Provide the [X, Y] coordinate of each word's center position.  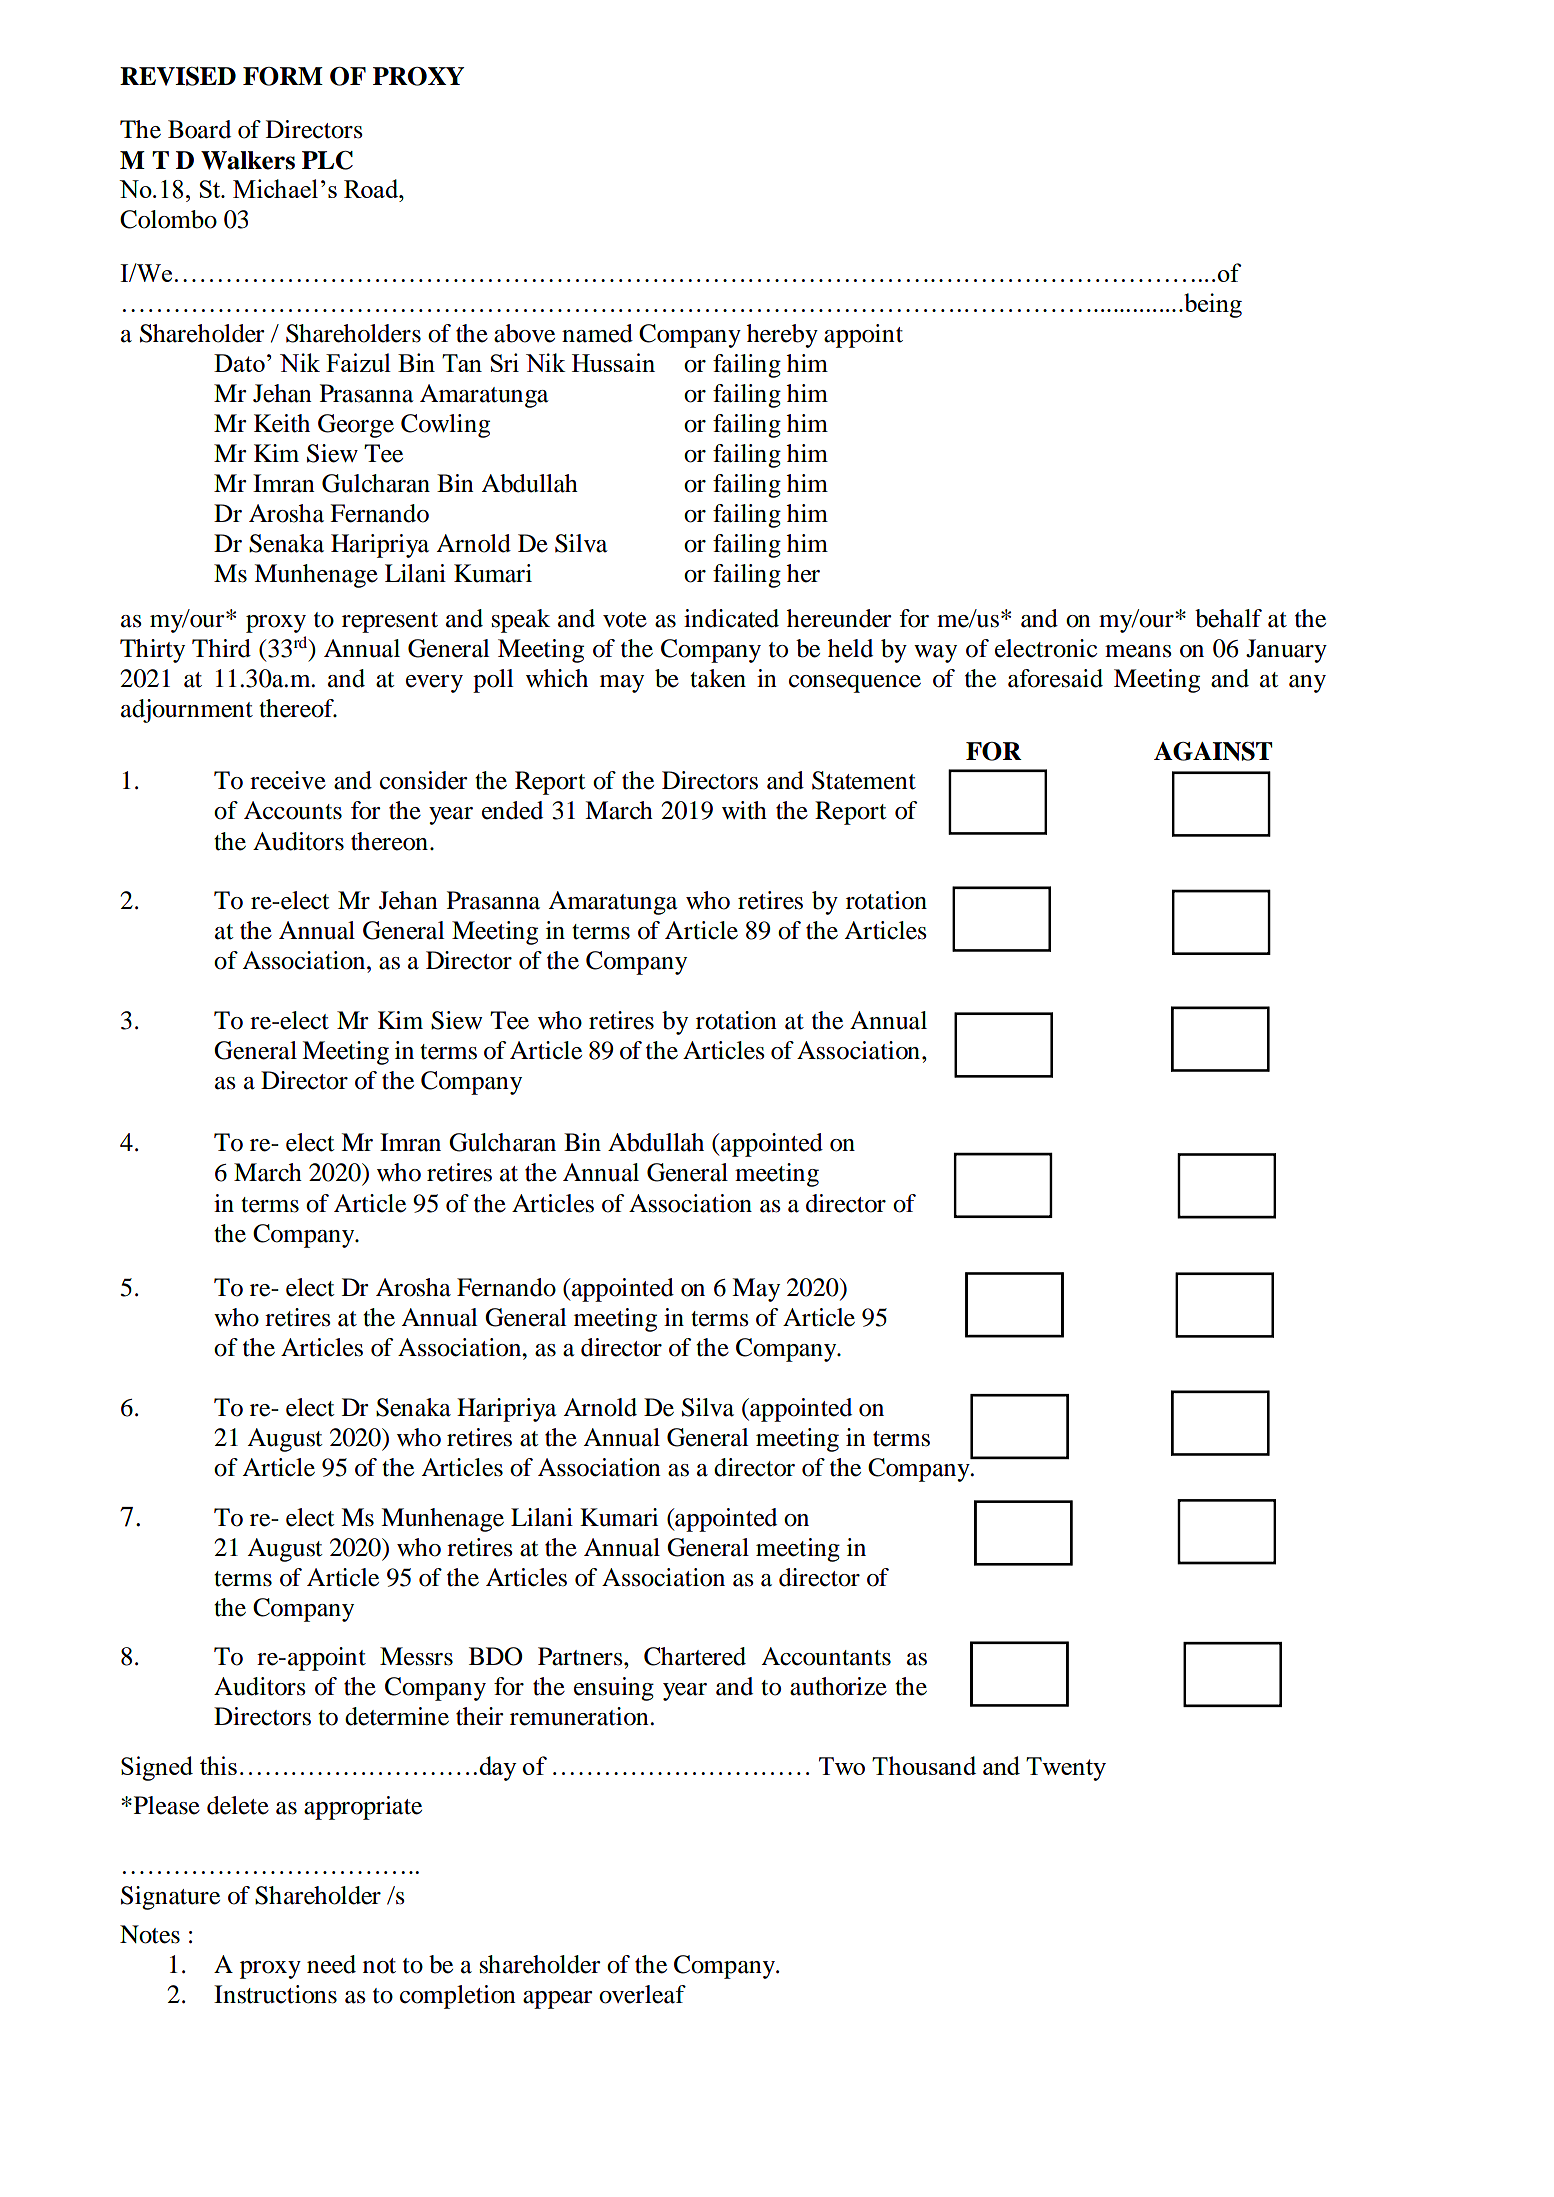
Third [221, 648]
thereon [389, 841]
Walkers [248, 160]
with [744, 810]
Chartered [695, 1656]
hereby [782, 336]
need [331, 1964]
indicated [731, 618]
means [1138, 651]
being [1212, 305]
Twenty [1066, 1769]
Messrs [416, 1656]
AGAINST [1213, 751]
